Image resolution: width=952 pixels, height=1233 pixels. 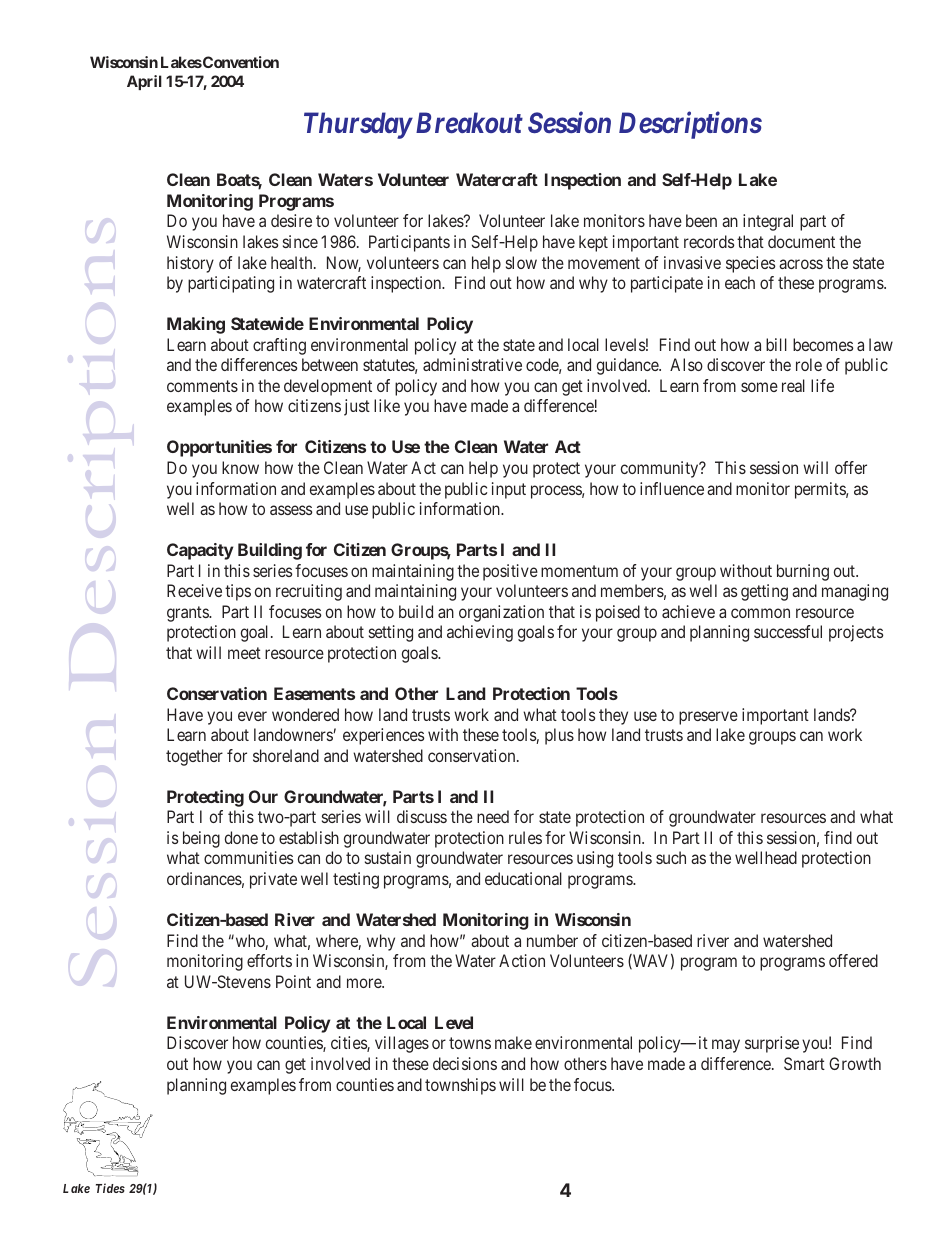 What do you see at coordinates (469, 123) in the page?
I see `Breakout` at bounding box center [469, 123].
